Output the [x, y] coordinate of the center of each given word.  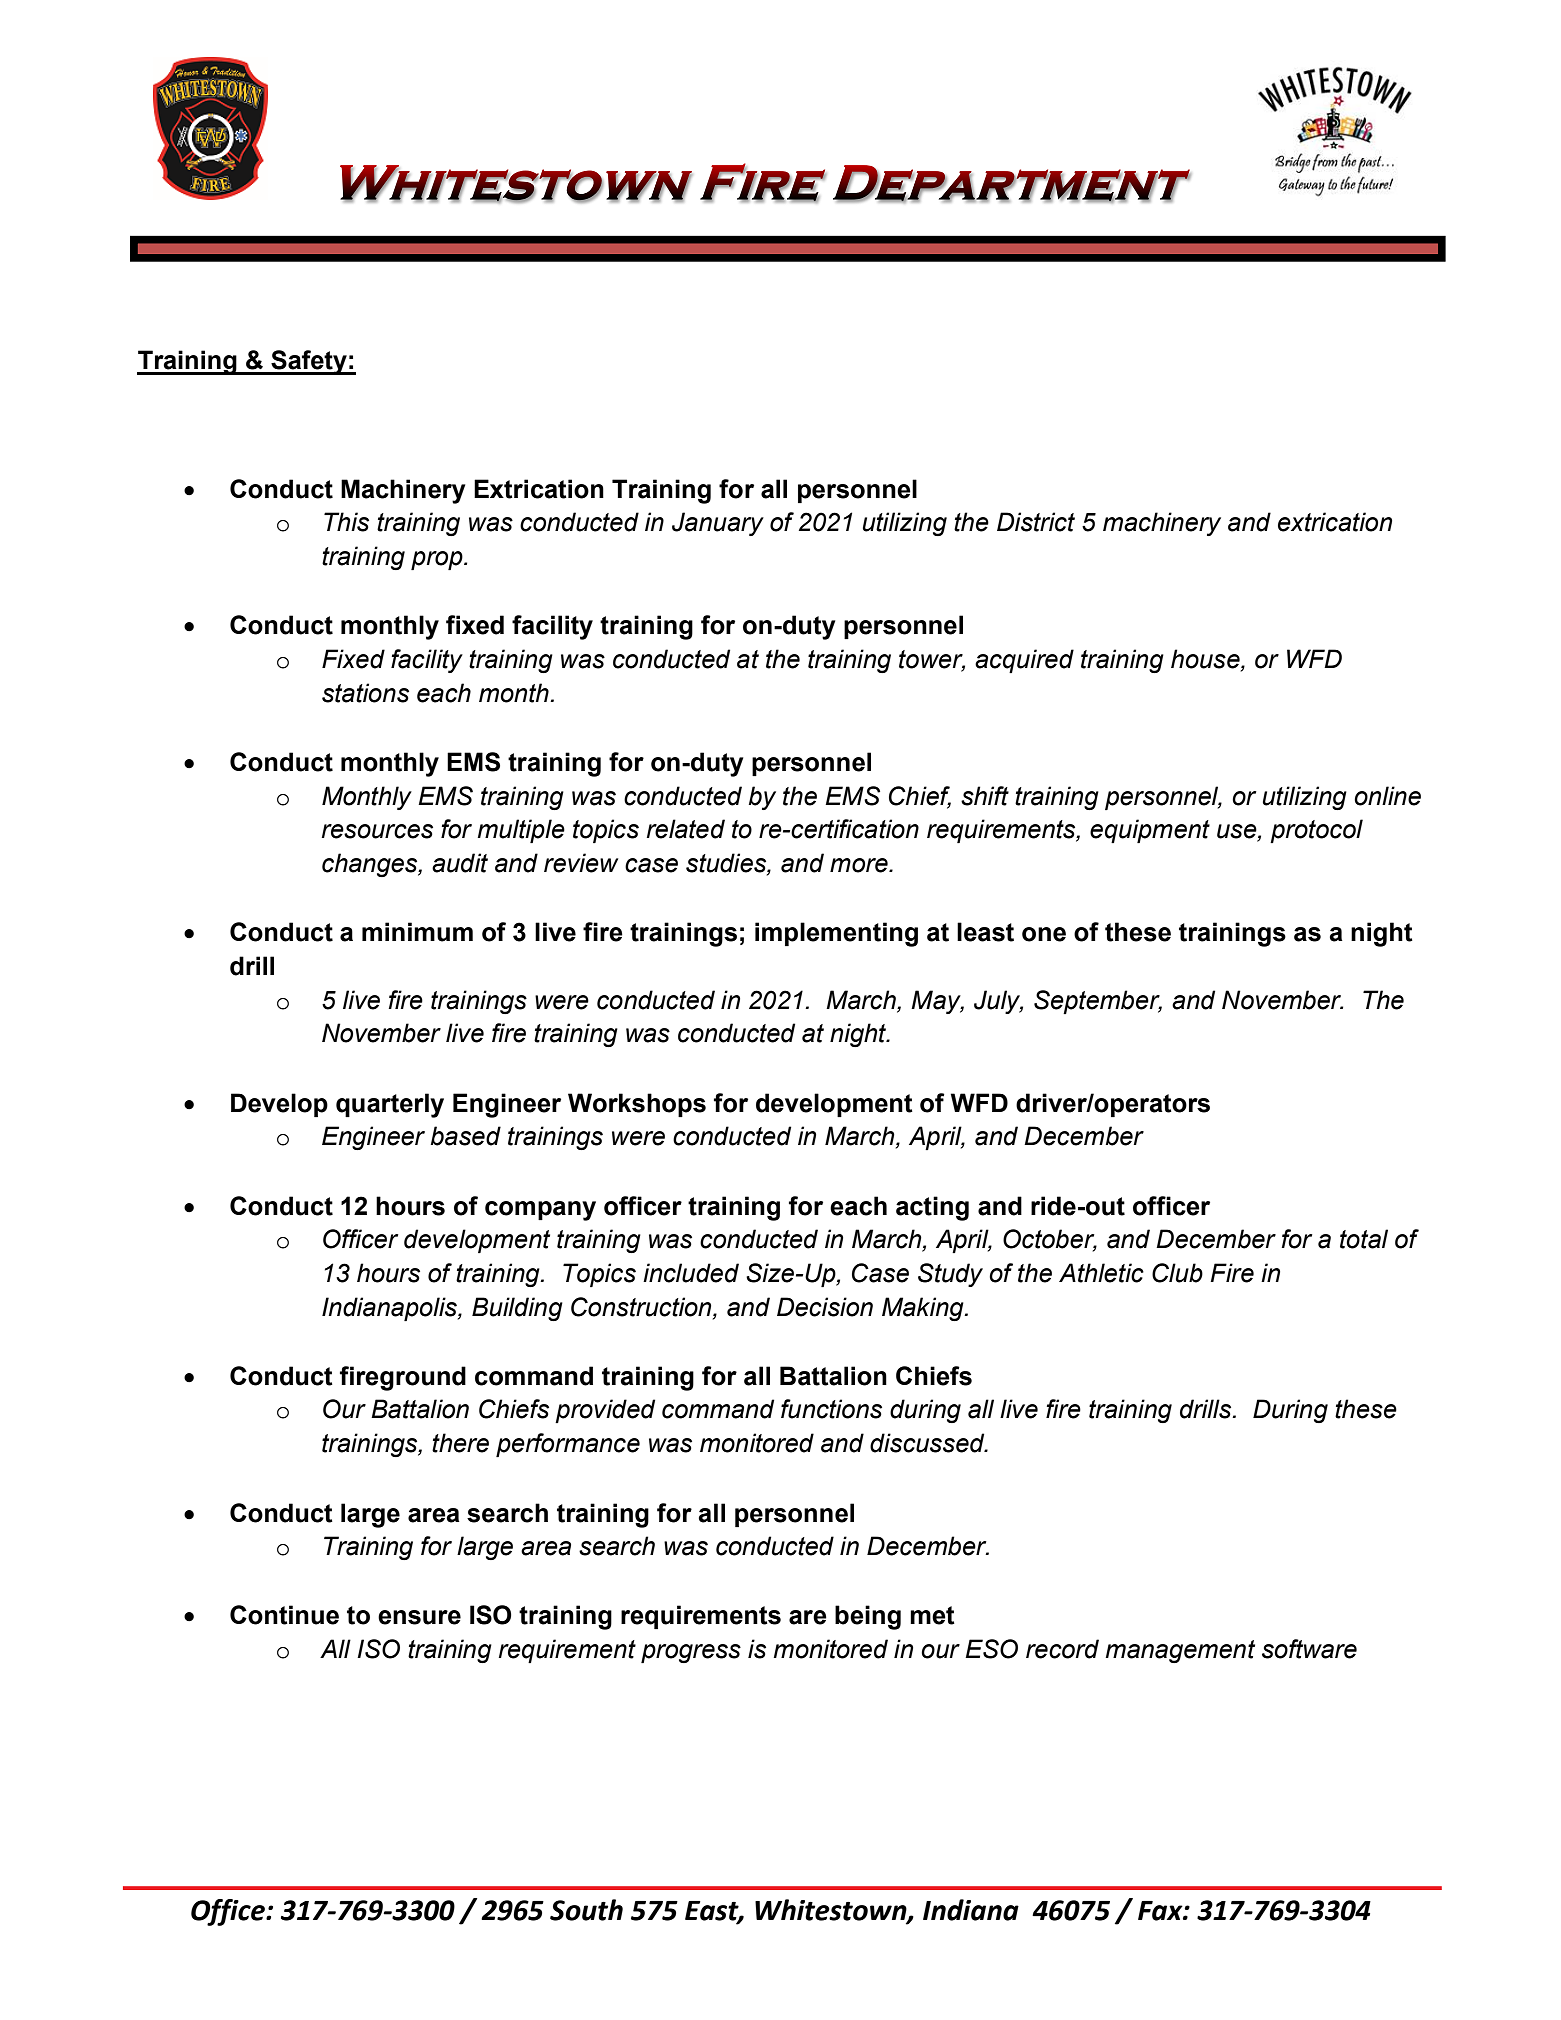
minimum [417, 932]
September [1098, 1002]
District [1036, 522]
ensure [419, 1617]
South [586, 1910]
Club [1177, 1273]
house [1206, 660]
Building [517, 1309]
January [718, 524]
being [868, 1617]
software [1309, 1649]
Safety [309, 362]
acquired [1024, 661]
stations [365, 693]
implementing [836, 934]
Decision [825, 1307]
